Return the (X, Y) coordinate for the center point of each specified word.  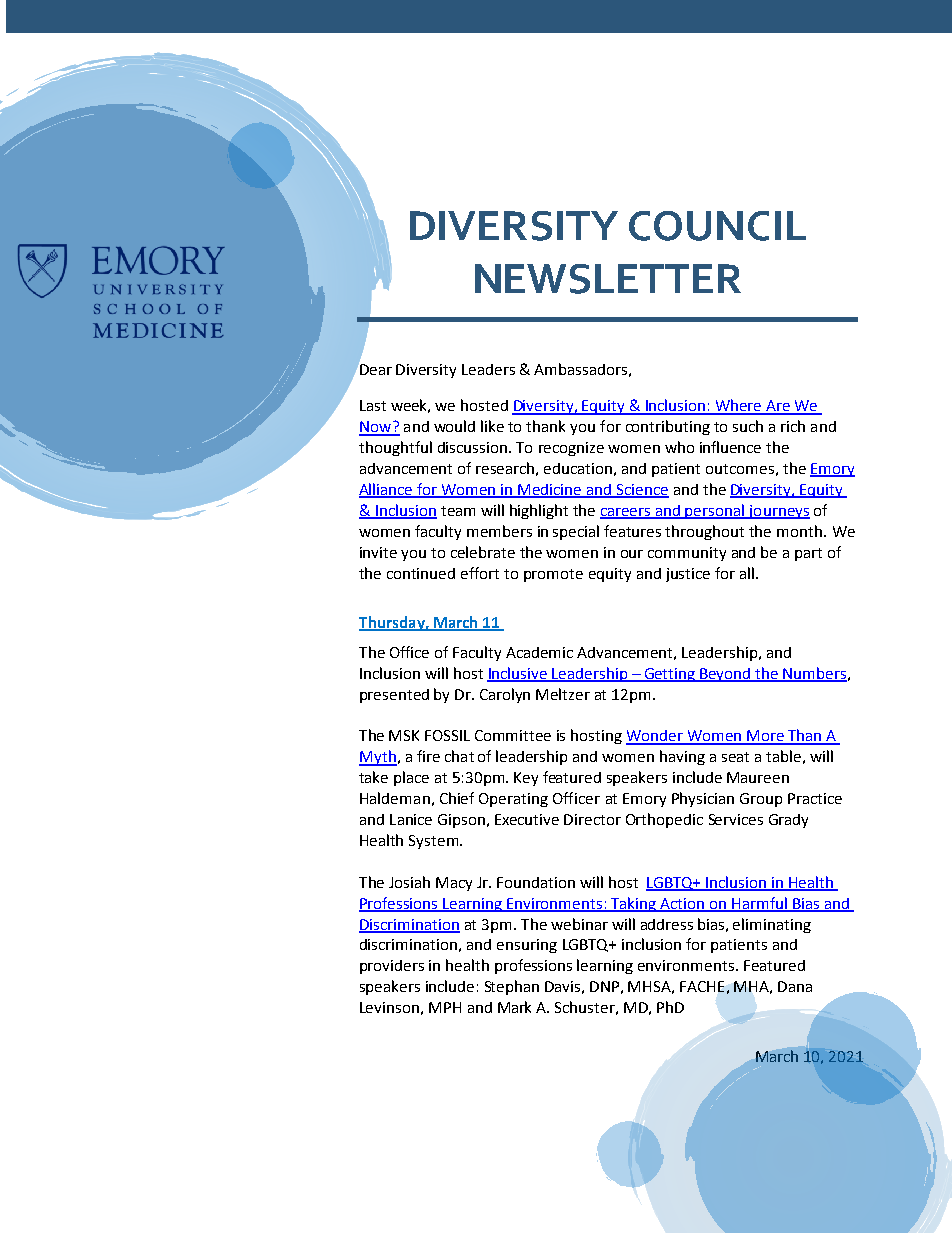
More (765, 737)
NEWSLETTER (608, 279)
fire (428, 756)
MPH (445, 1007)
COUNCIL (717, 226)
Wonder (655, 737)
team (458, 511)
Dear (375, 368)
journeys (778, 512)
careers (626, 513)
